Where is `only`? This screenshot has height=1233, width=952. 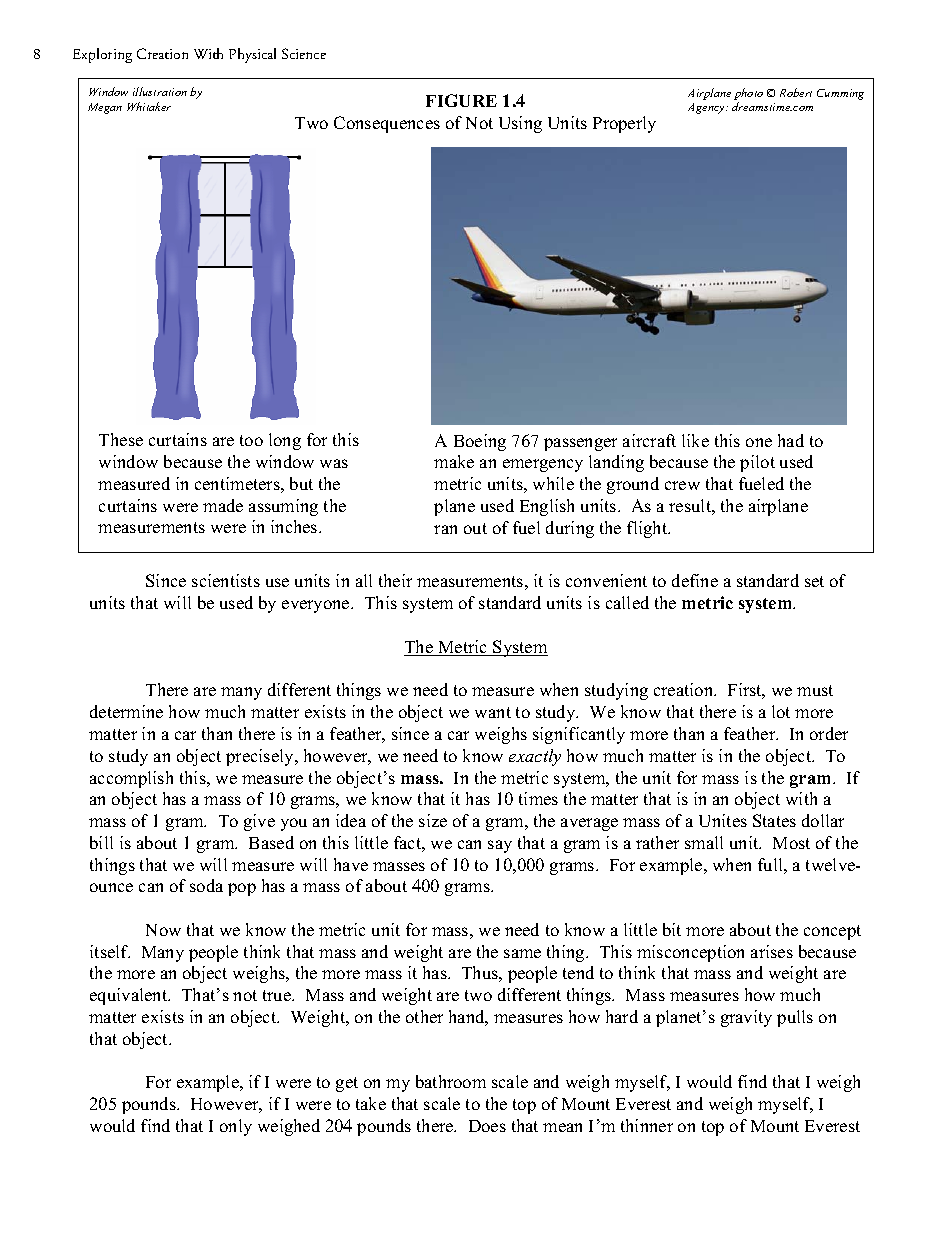
only is located at coordinates (236, 1127).
